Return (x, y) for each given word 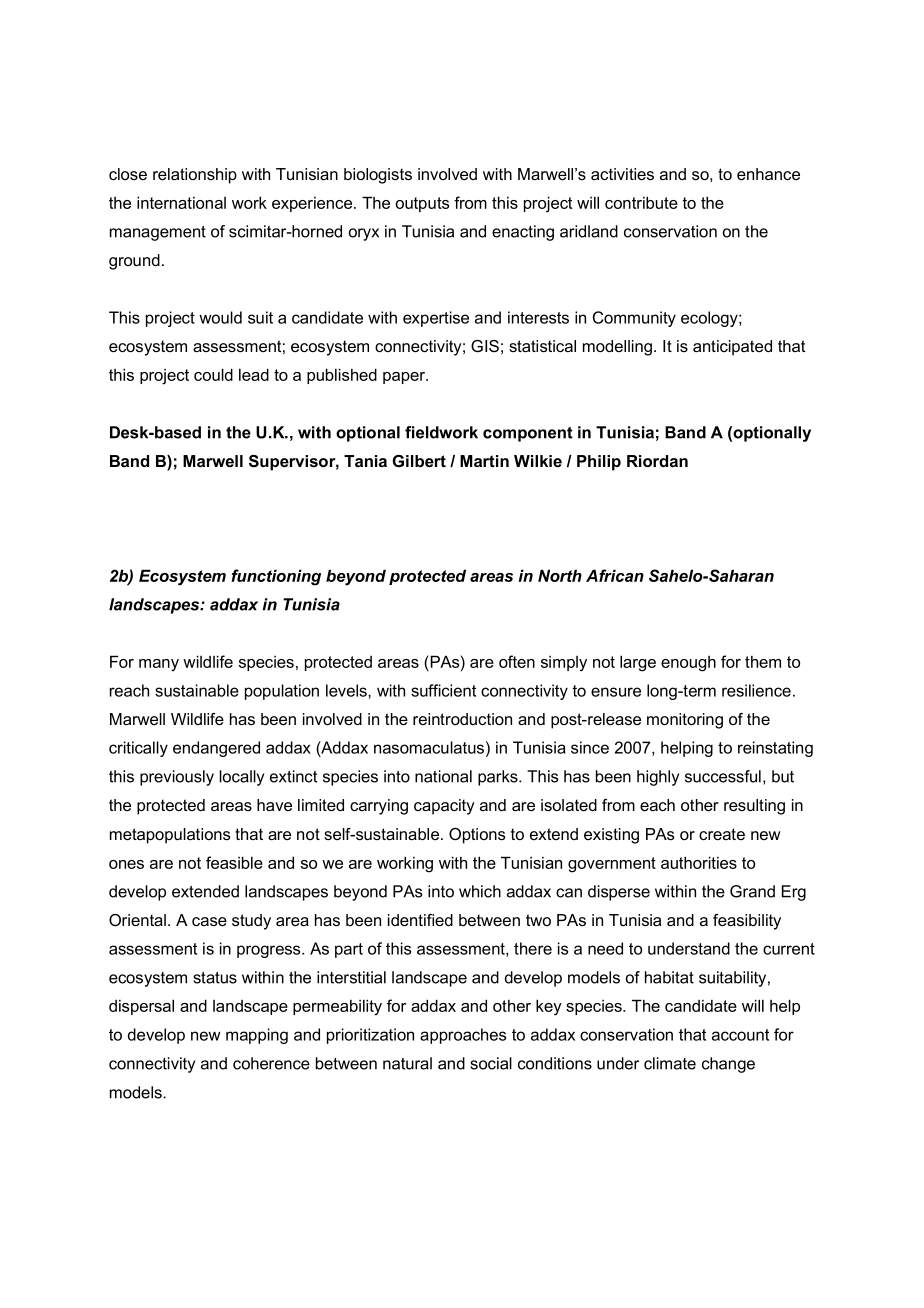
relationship (195, 176)
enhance (768, 174)
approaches (463, 1036)
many (159, 665)
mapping (257, 1036)
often (517, 661)
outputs (422, 204)
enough (688, 664)
